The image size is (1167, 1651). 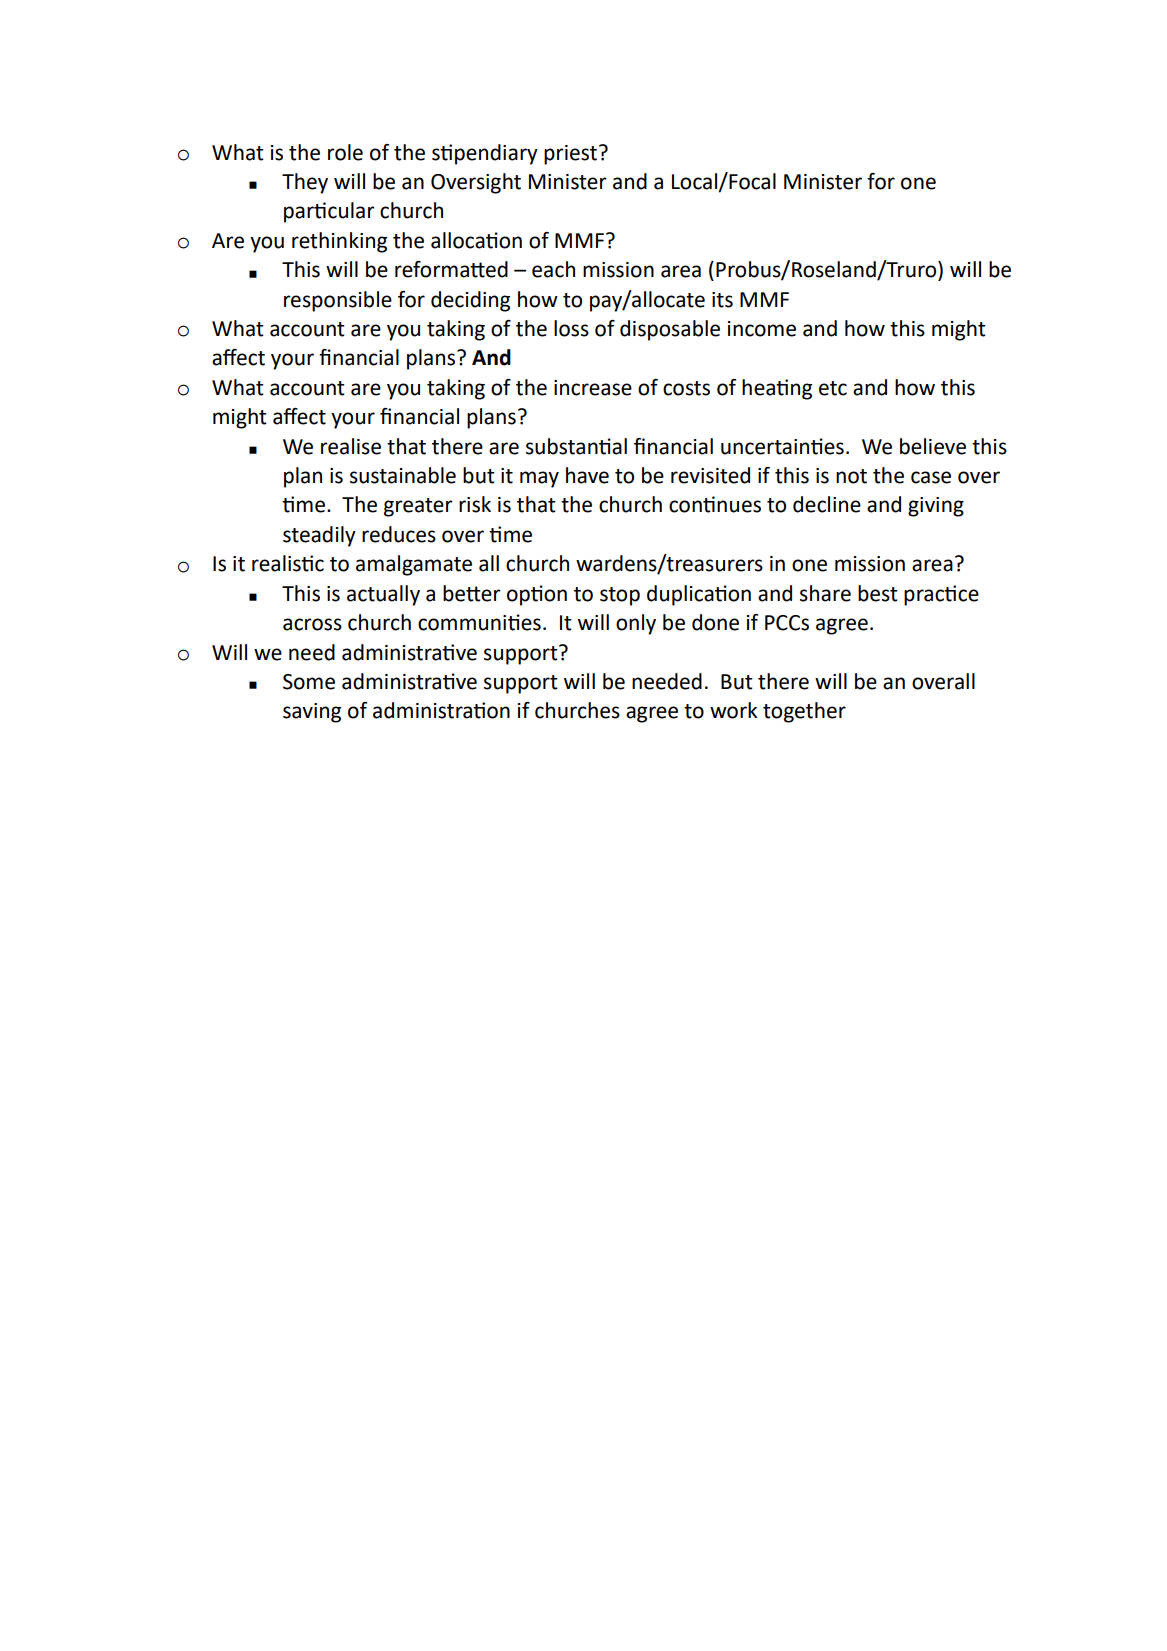 What do you see at coordinates (762, 329) in the screenshot?
I see `income` at bounding box center [762, 329].
